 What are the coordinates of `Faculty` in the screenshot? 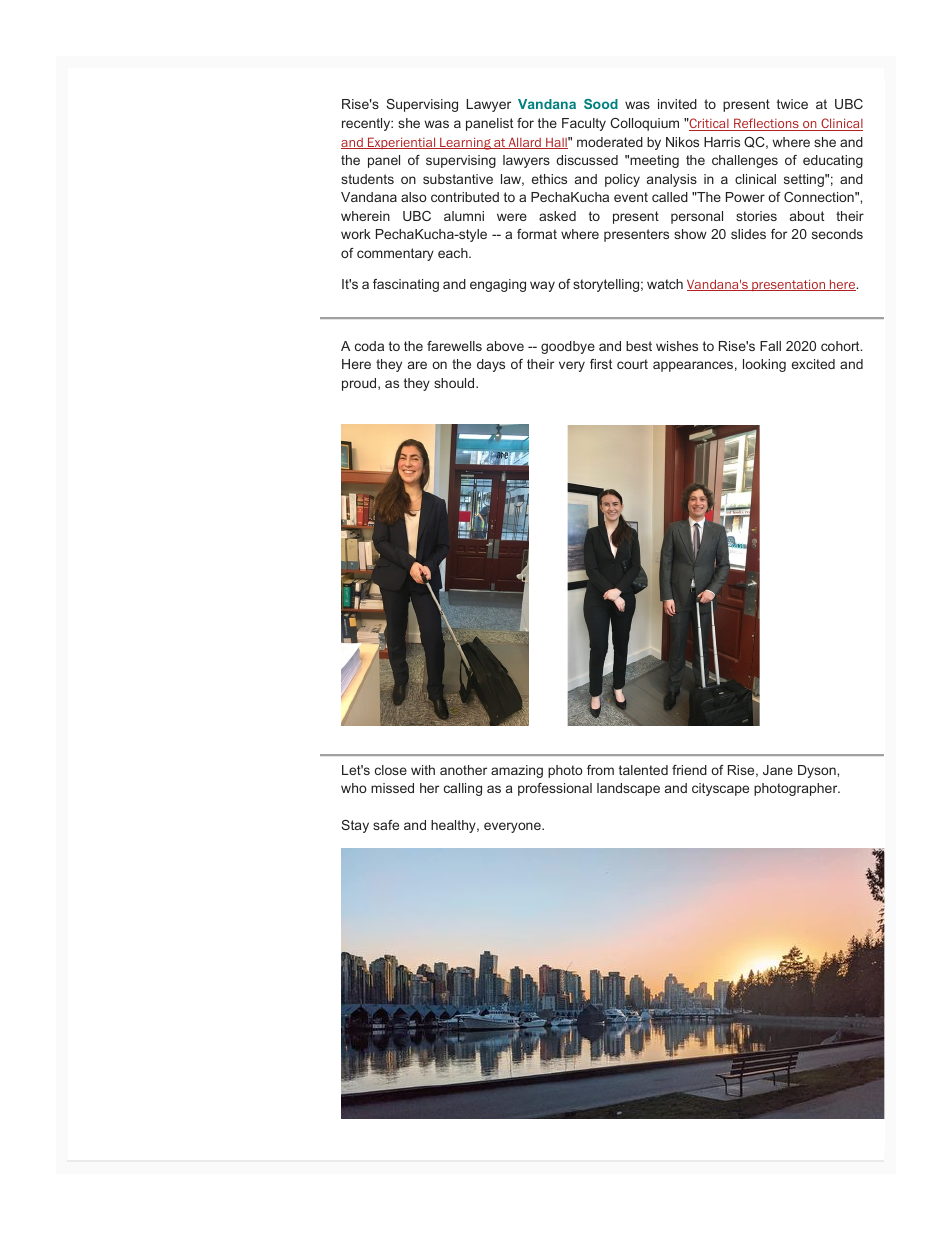 It's located at (584, 124).
